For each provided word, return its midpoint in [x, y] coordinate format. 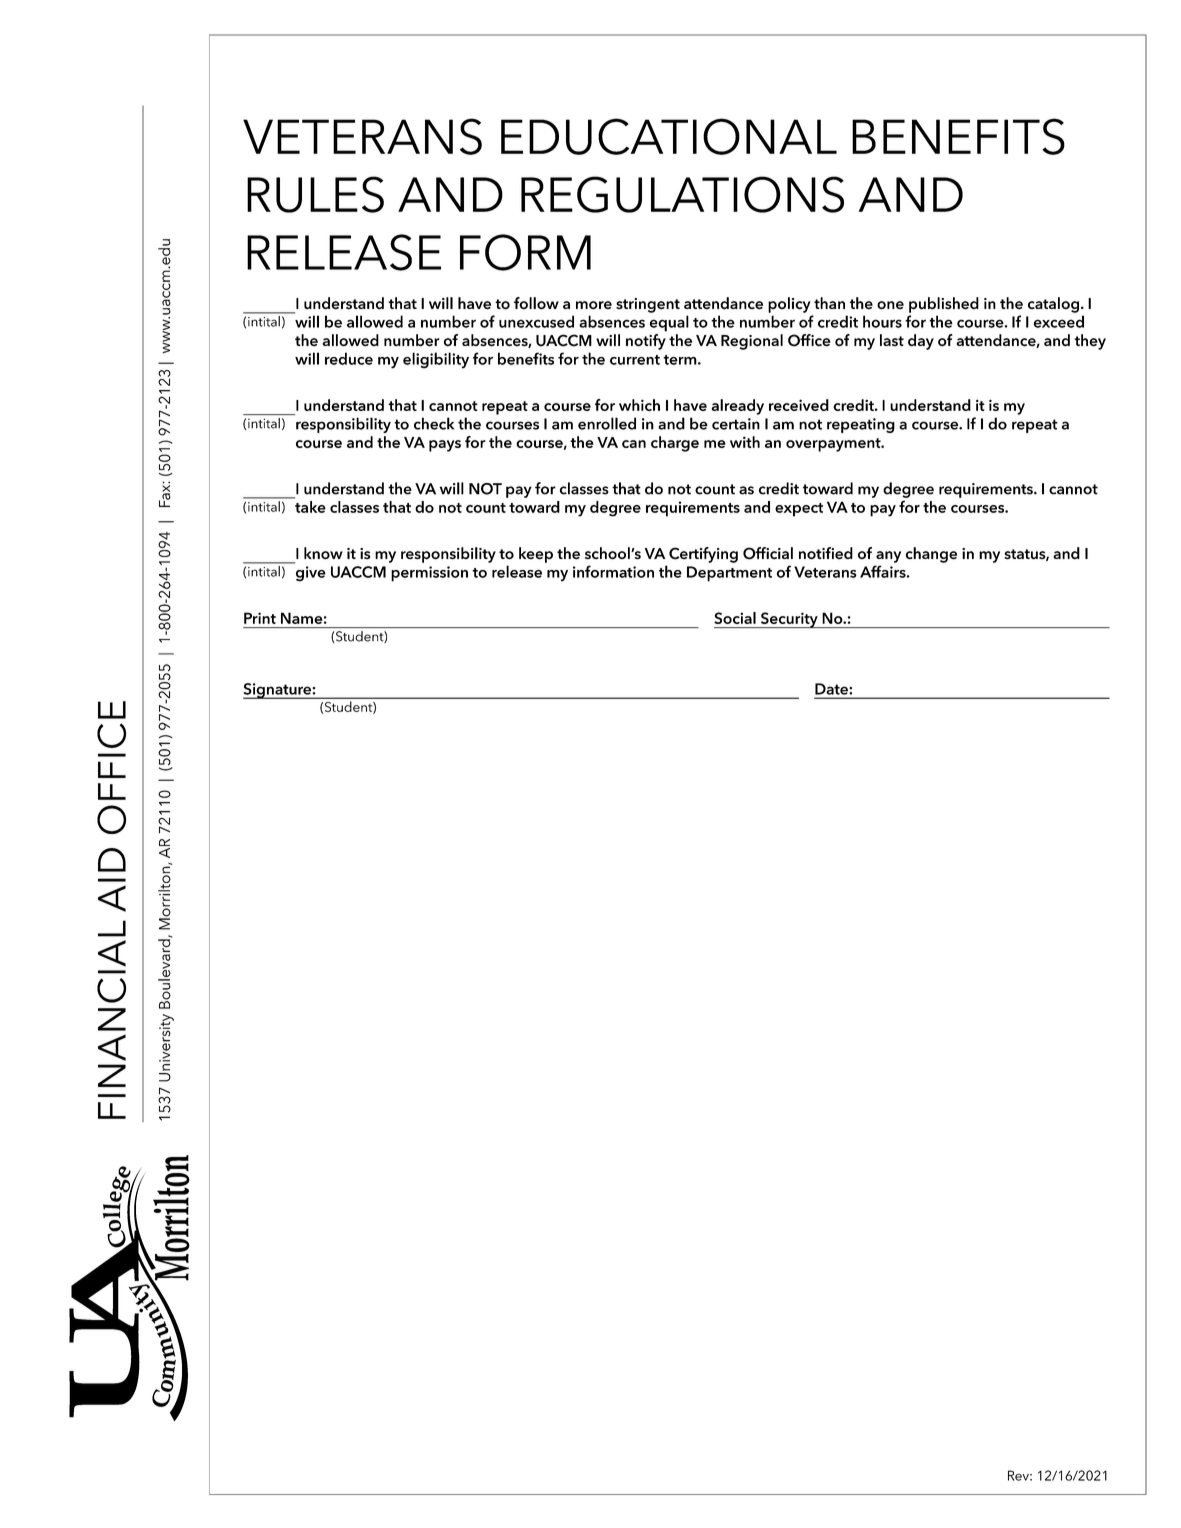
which [639, 405]
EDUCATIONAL [669, 136]
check [434, 423]
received [799, 405]
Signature [278, 691]
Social [735, 618]
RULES [315, 194]
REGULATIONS [682, 194]
